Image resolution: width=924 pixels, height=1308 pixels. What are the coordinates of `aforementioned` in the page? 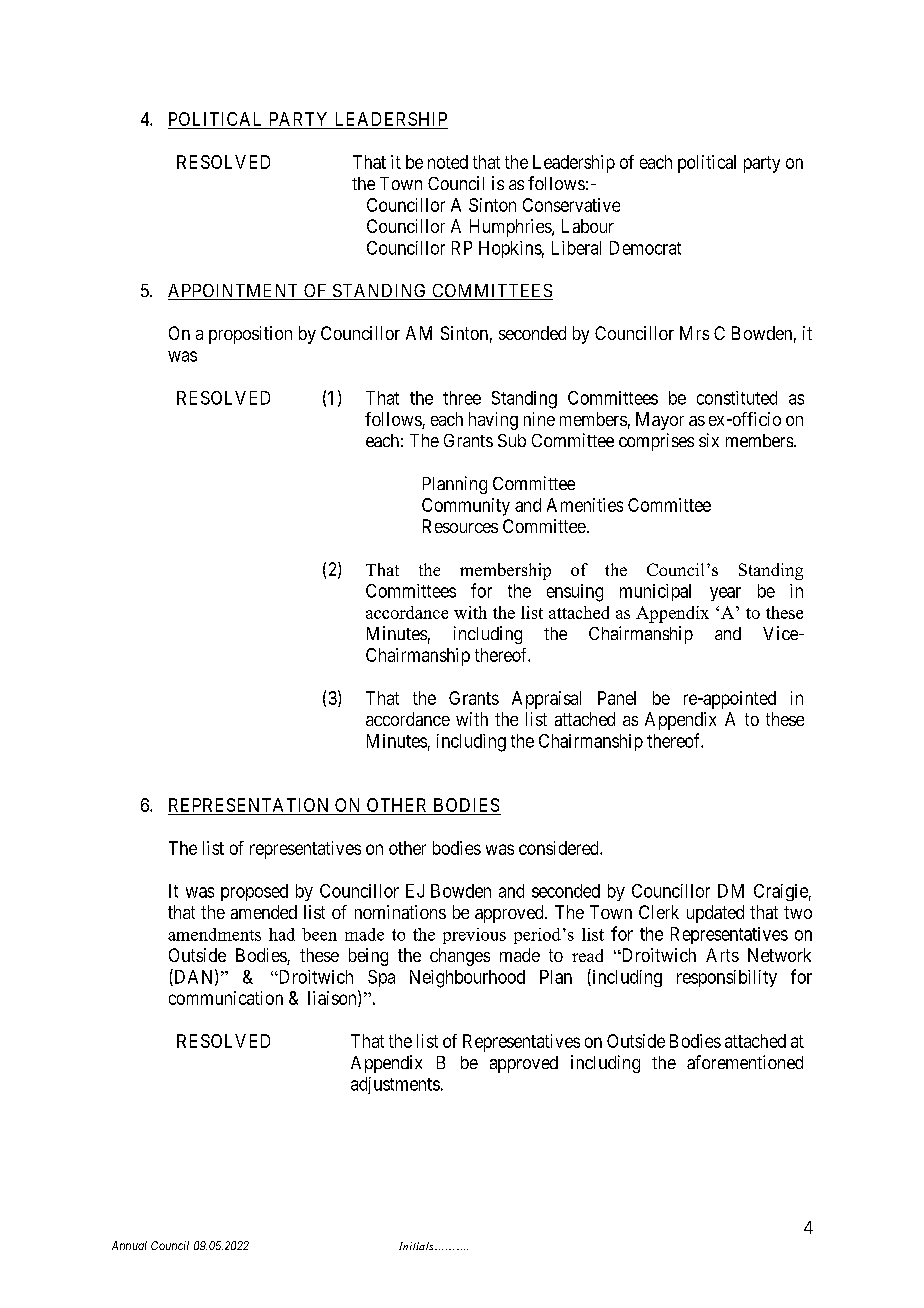 It's located at (745, 1062).
